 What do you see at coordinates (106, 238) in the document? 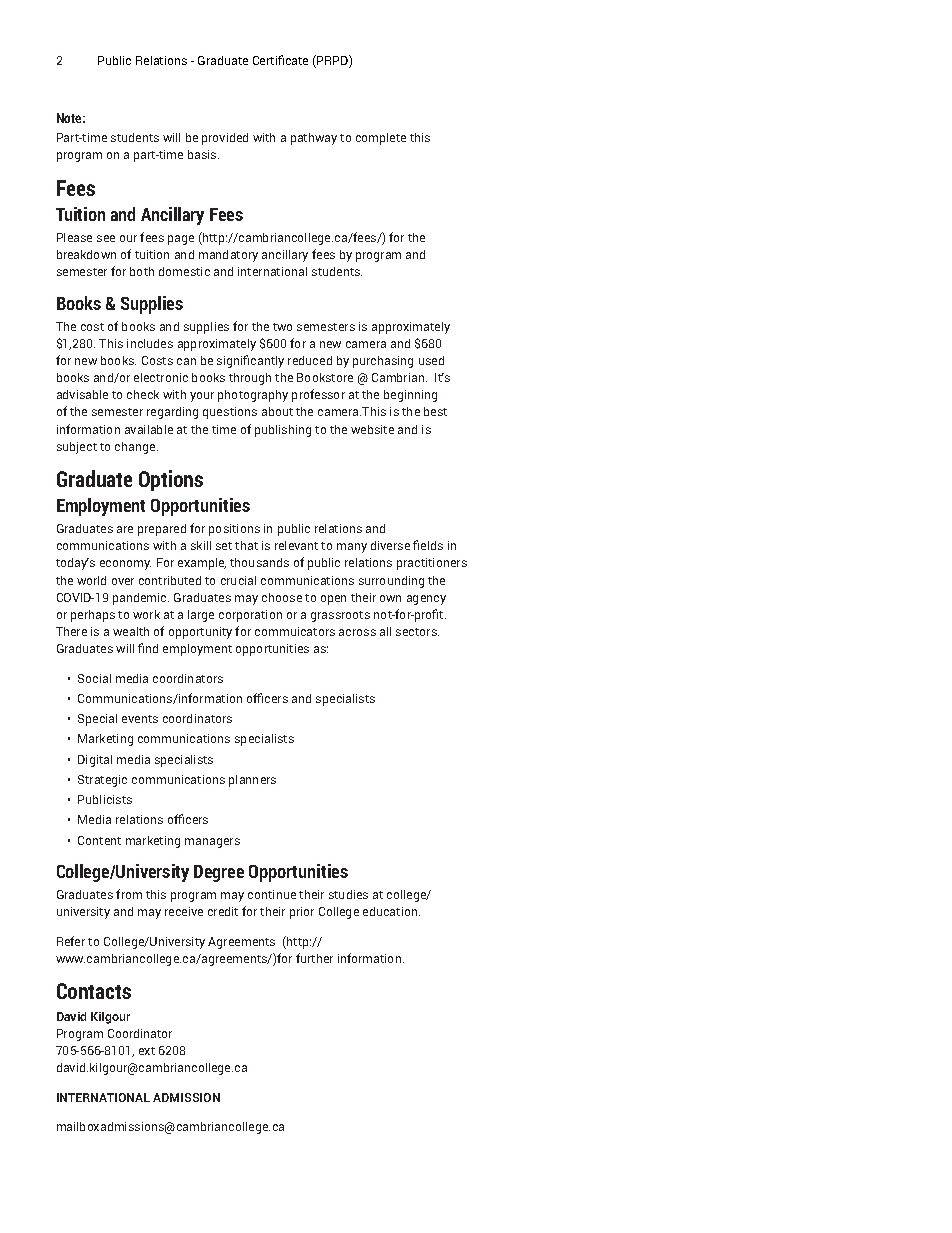
I see `see` at bounding box center [106, 238].
